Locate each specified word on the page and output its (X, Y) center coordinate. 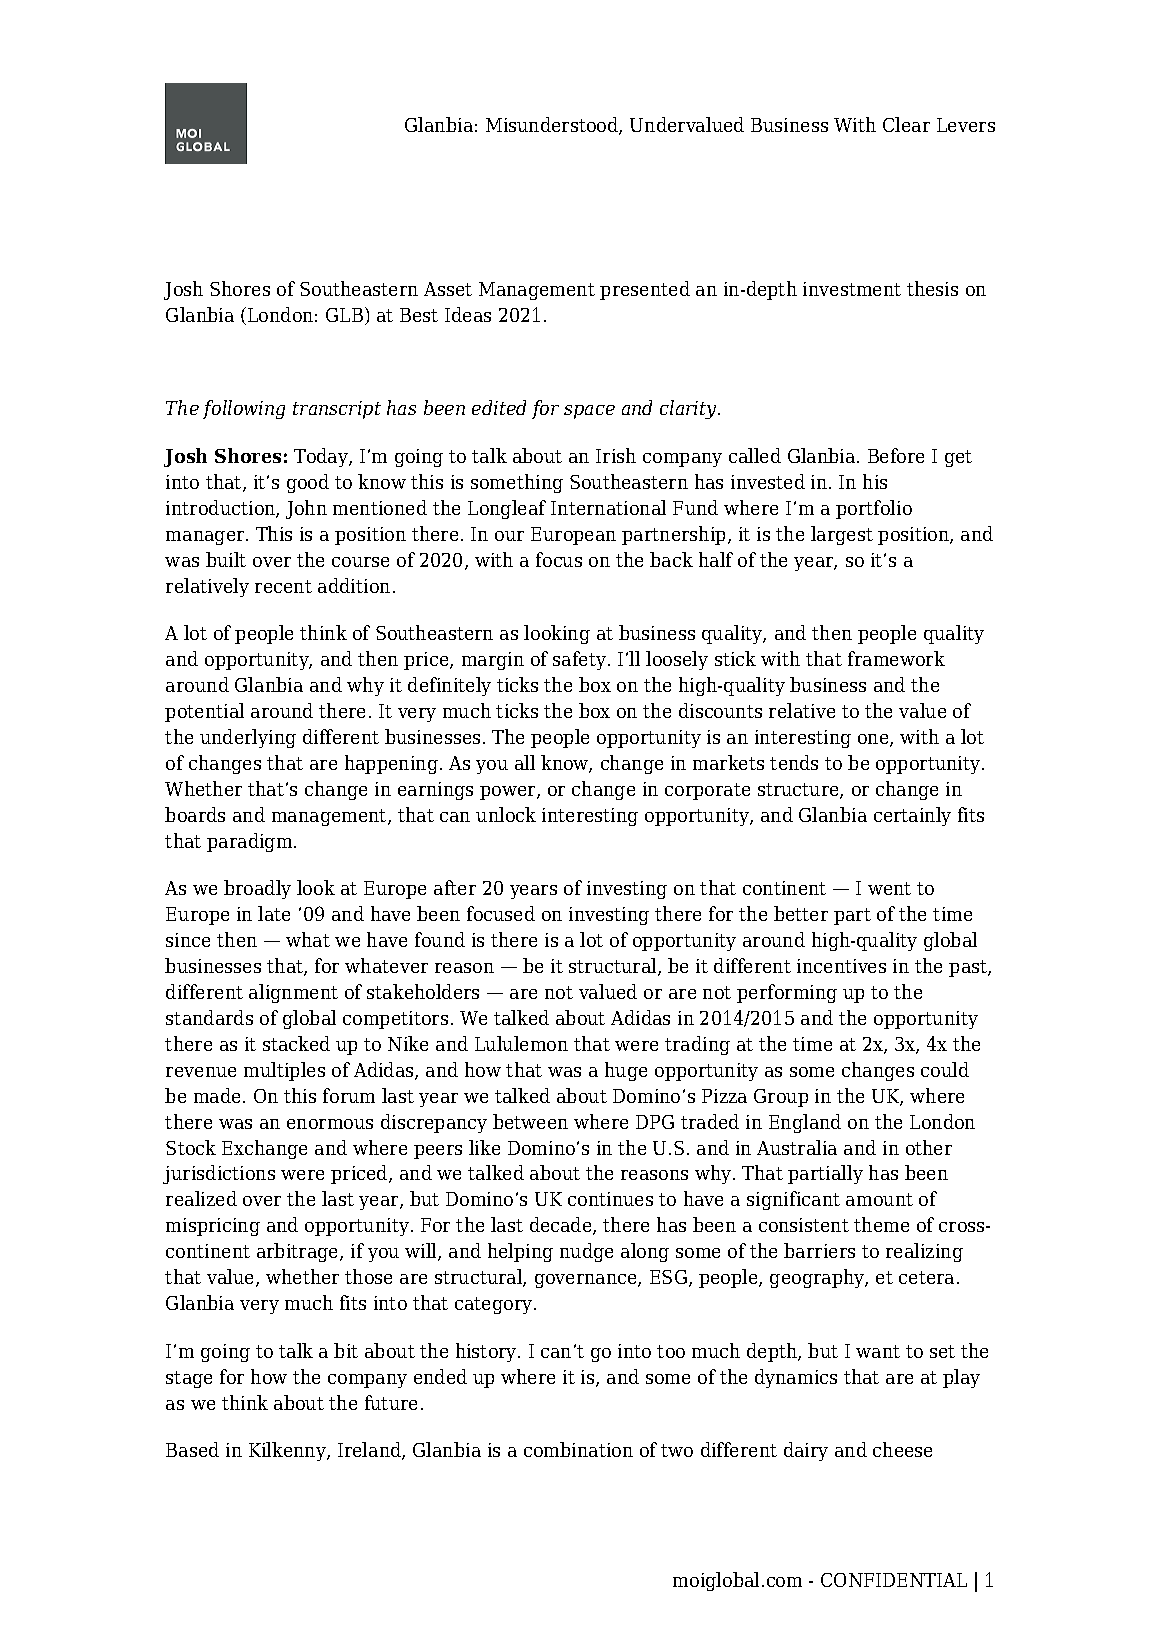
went (889, 888)
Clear (906, 124)
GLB (344, 315)
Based (192, 1449)
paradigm (251, 842)
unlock (506, 814)
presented (645, 290)
